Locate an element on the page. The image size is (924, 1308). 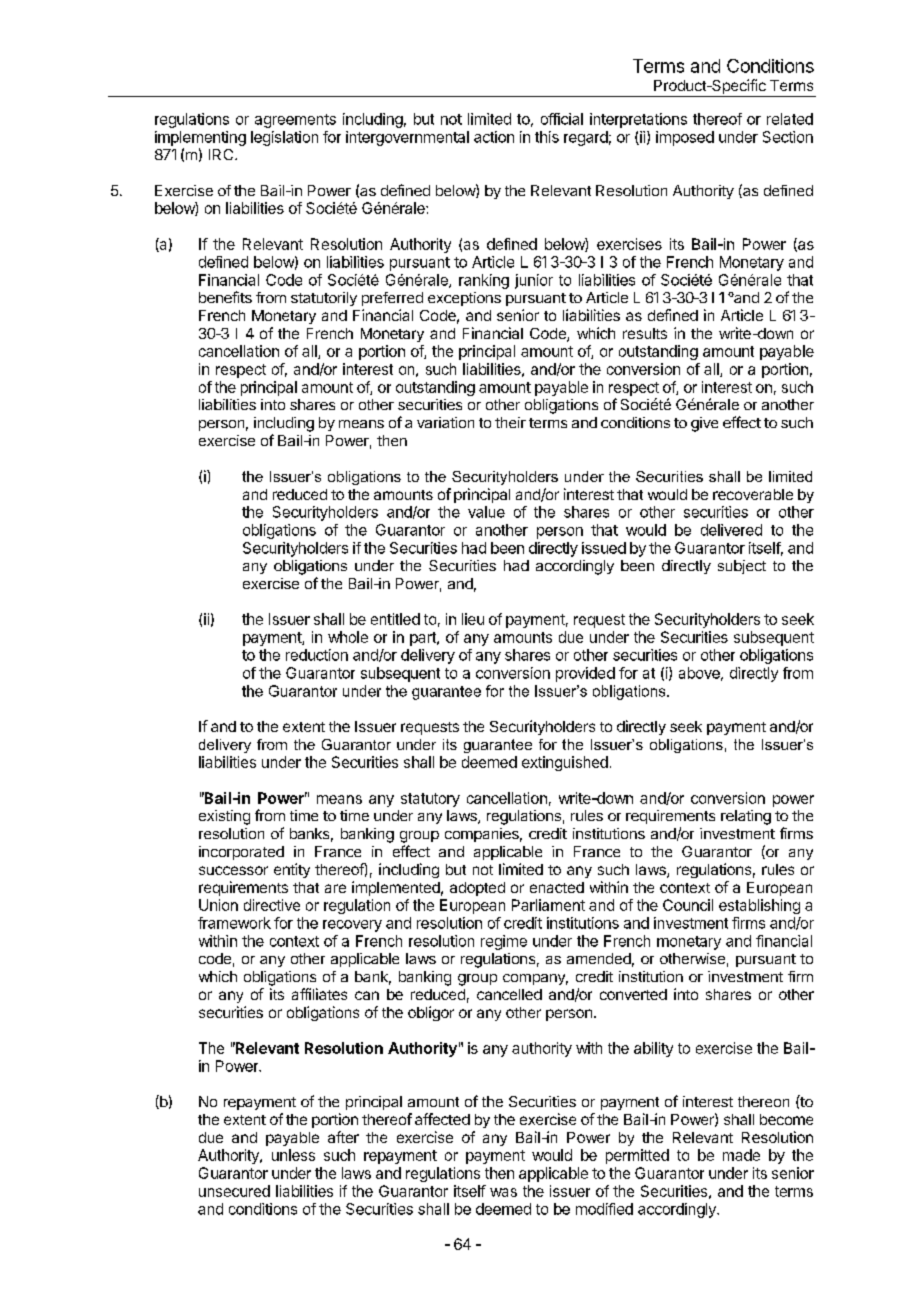
legislation is located at coordinates (284, 138).
